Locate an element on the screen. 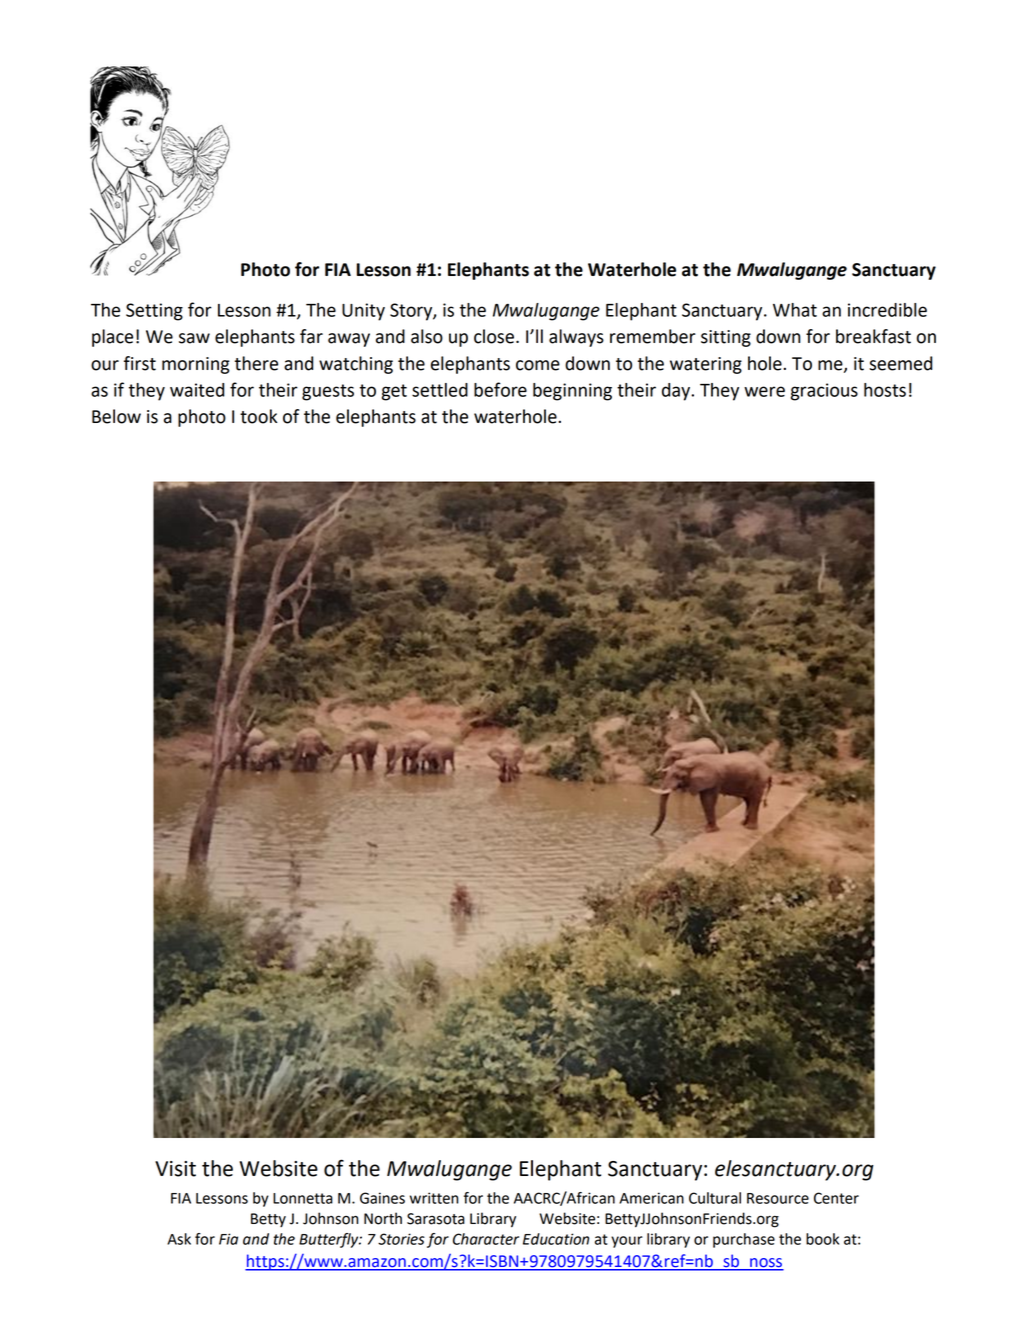 This screenshot has height=1332, width=1029. Center is located at coordinates (836, 1198).
